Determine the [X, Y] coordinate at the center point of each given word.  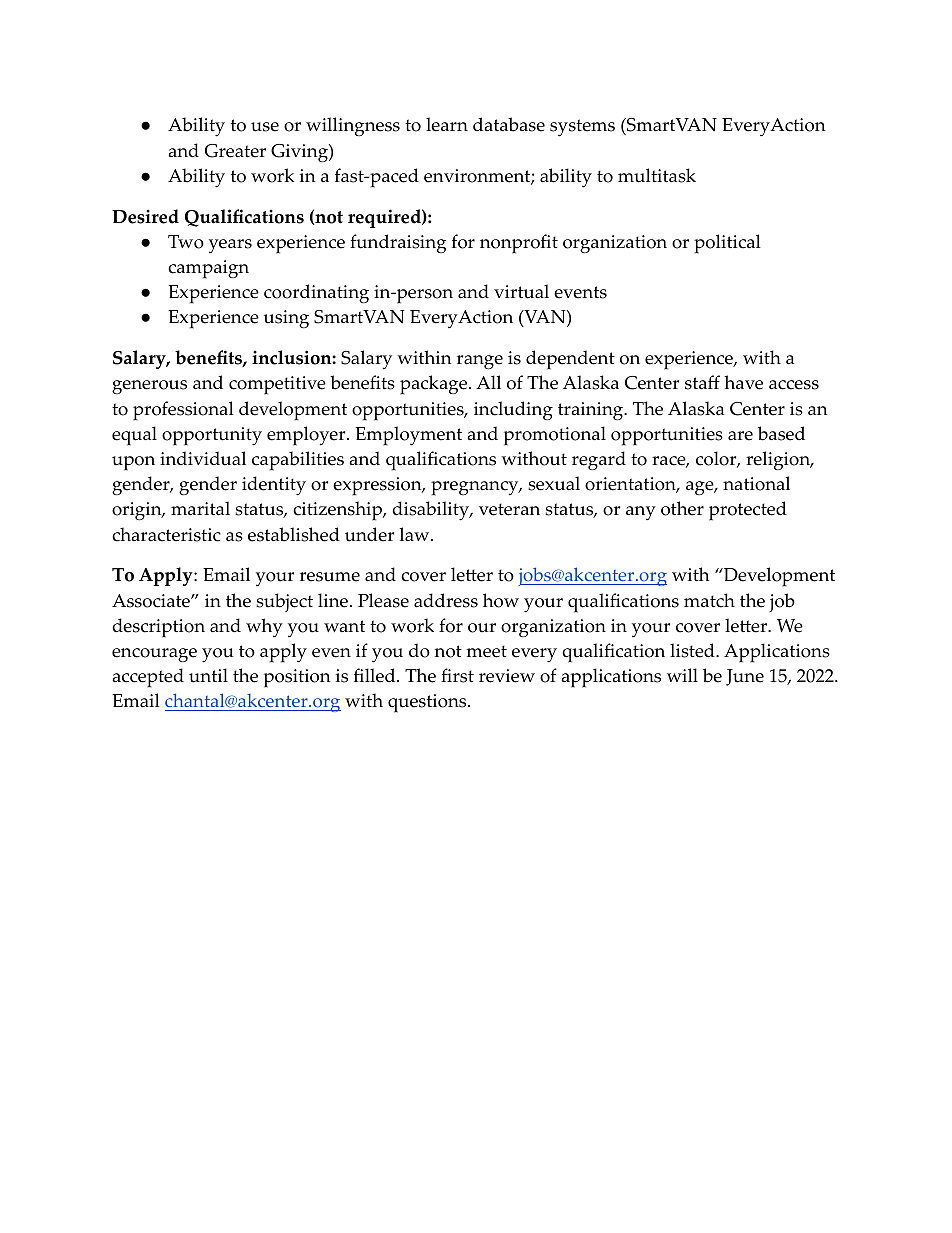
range [480, 362]
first [457, 675]
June [745, 677]
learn [447, 124]
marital [200, 508]
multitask [657, 175]
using [286, 319]
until [208, 675]
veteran [509, 509]
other [682, 508]
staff [702, 382]
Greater [235, 151]
